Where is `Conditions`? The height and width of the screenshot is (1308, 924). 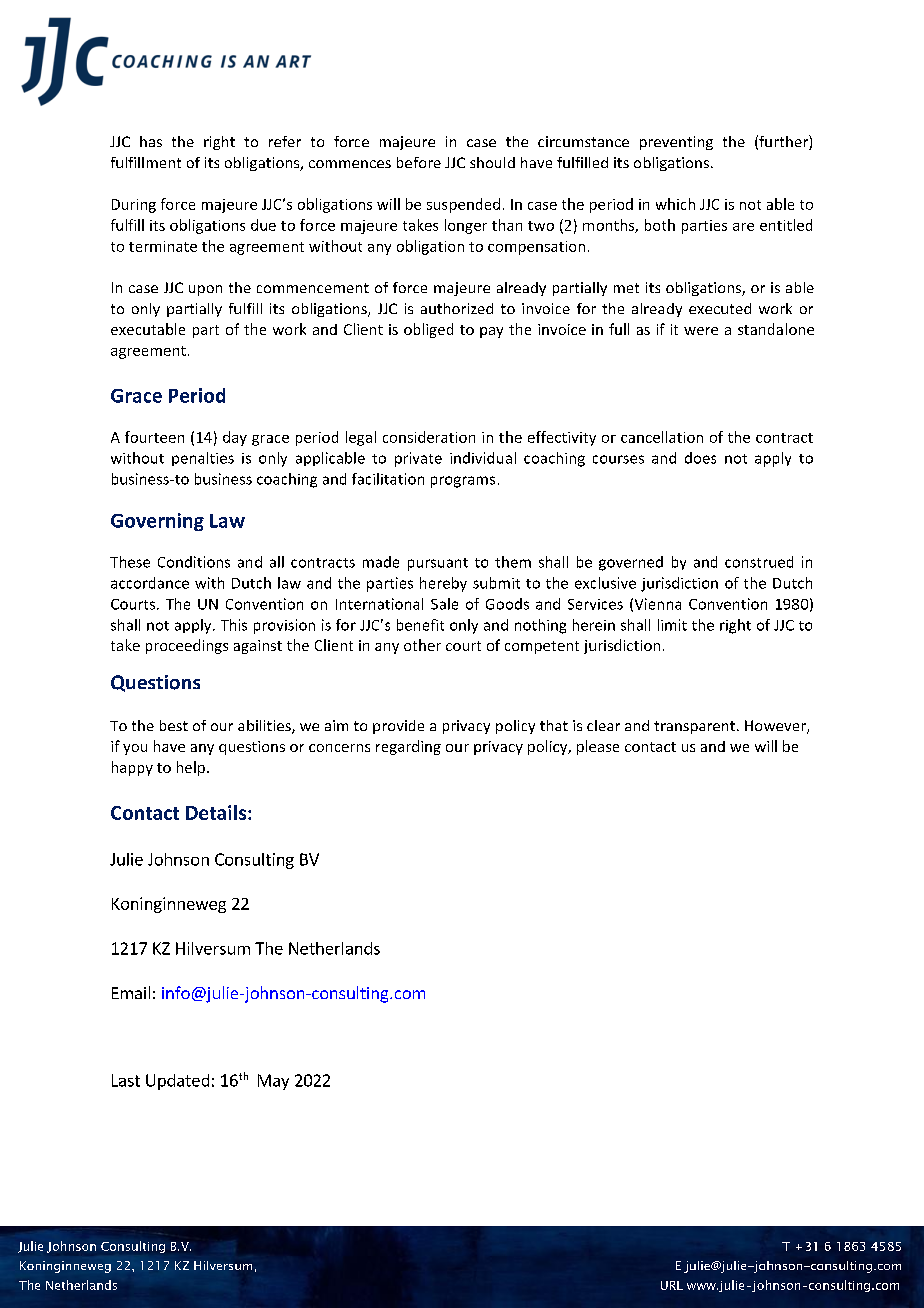
Conditions is located at coordinates (194, 562).
